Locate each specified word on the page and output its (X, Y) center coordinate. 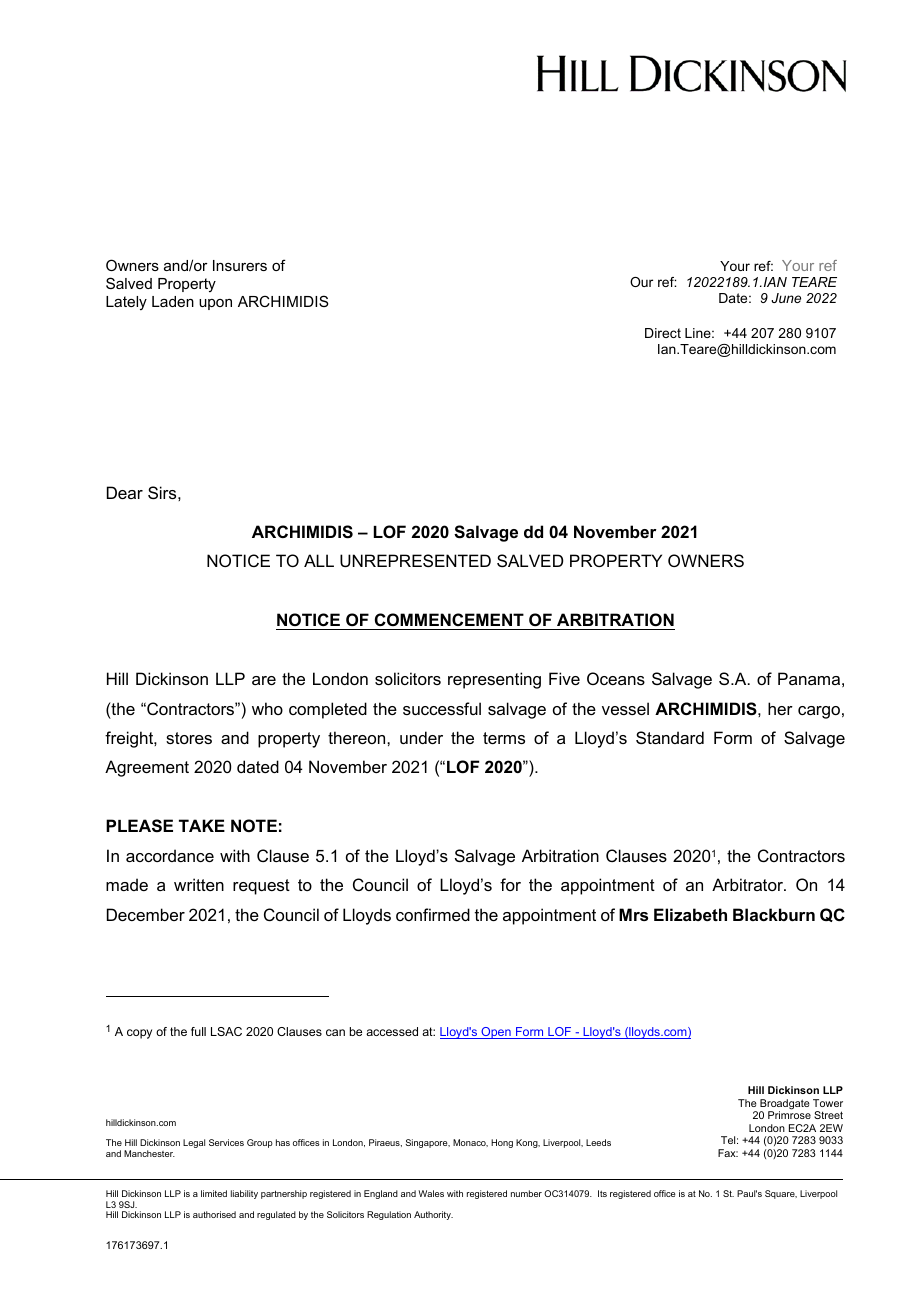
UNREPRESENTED (415, 560)
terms (504, 738)
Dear (125, 492)
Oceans (616, 678)
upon (215, 304)
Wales (431, 1193)
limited (214, 1193)
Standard (670, 737)
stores (189, 738)
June (786, 298)
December (146, 914)
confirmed (433, 914)
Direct (663, 333)
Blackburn (774, 914)
